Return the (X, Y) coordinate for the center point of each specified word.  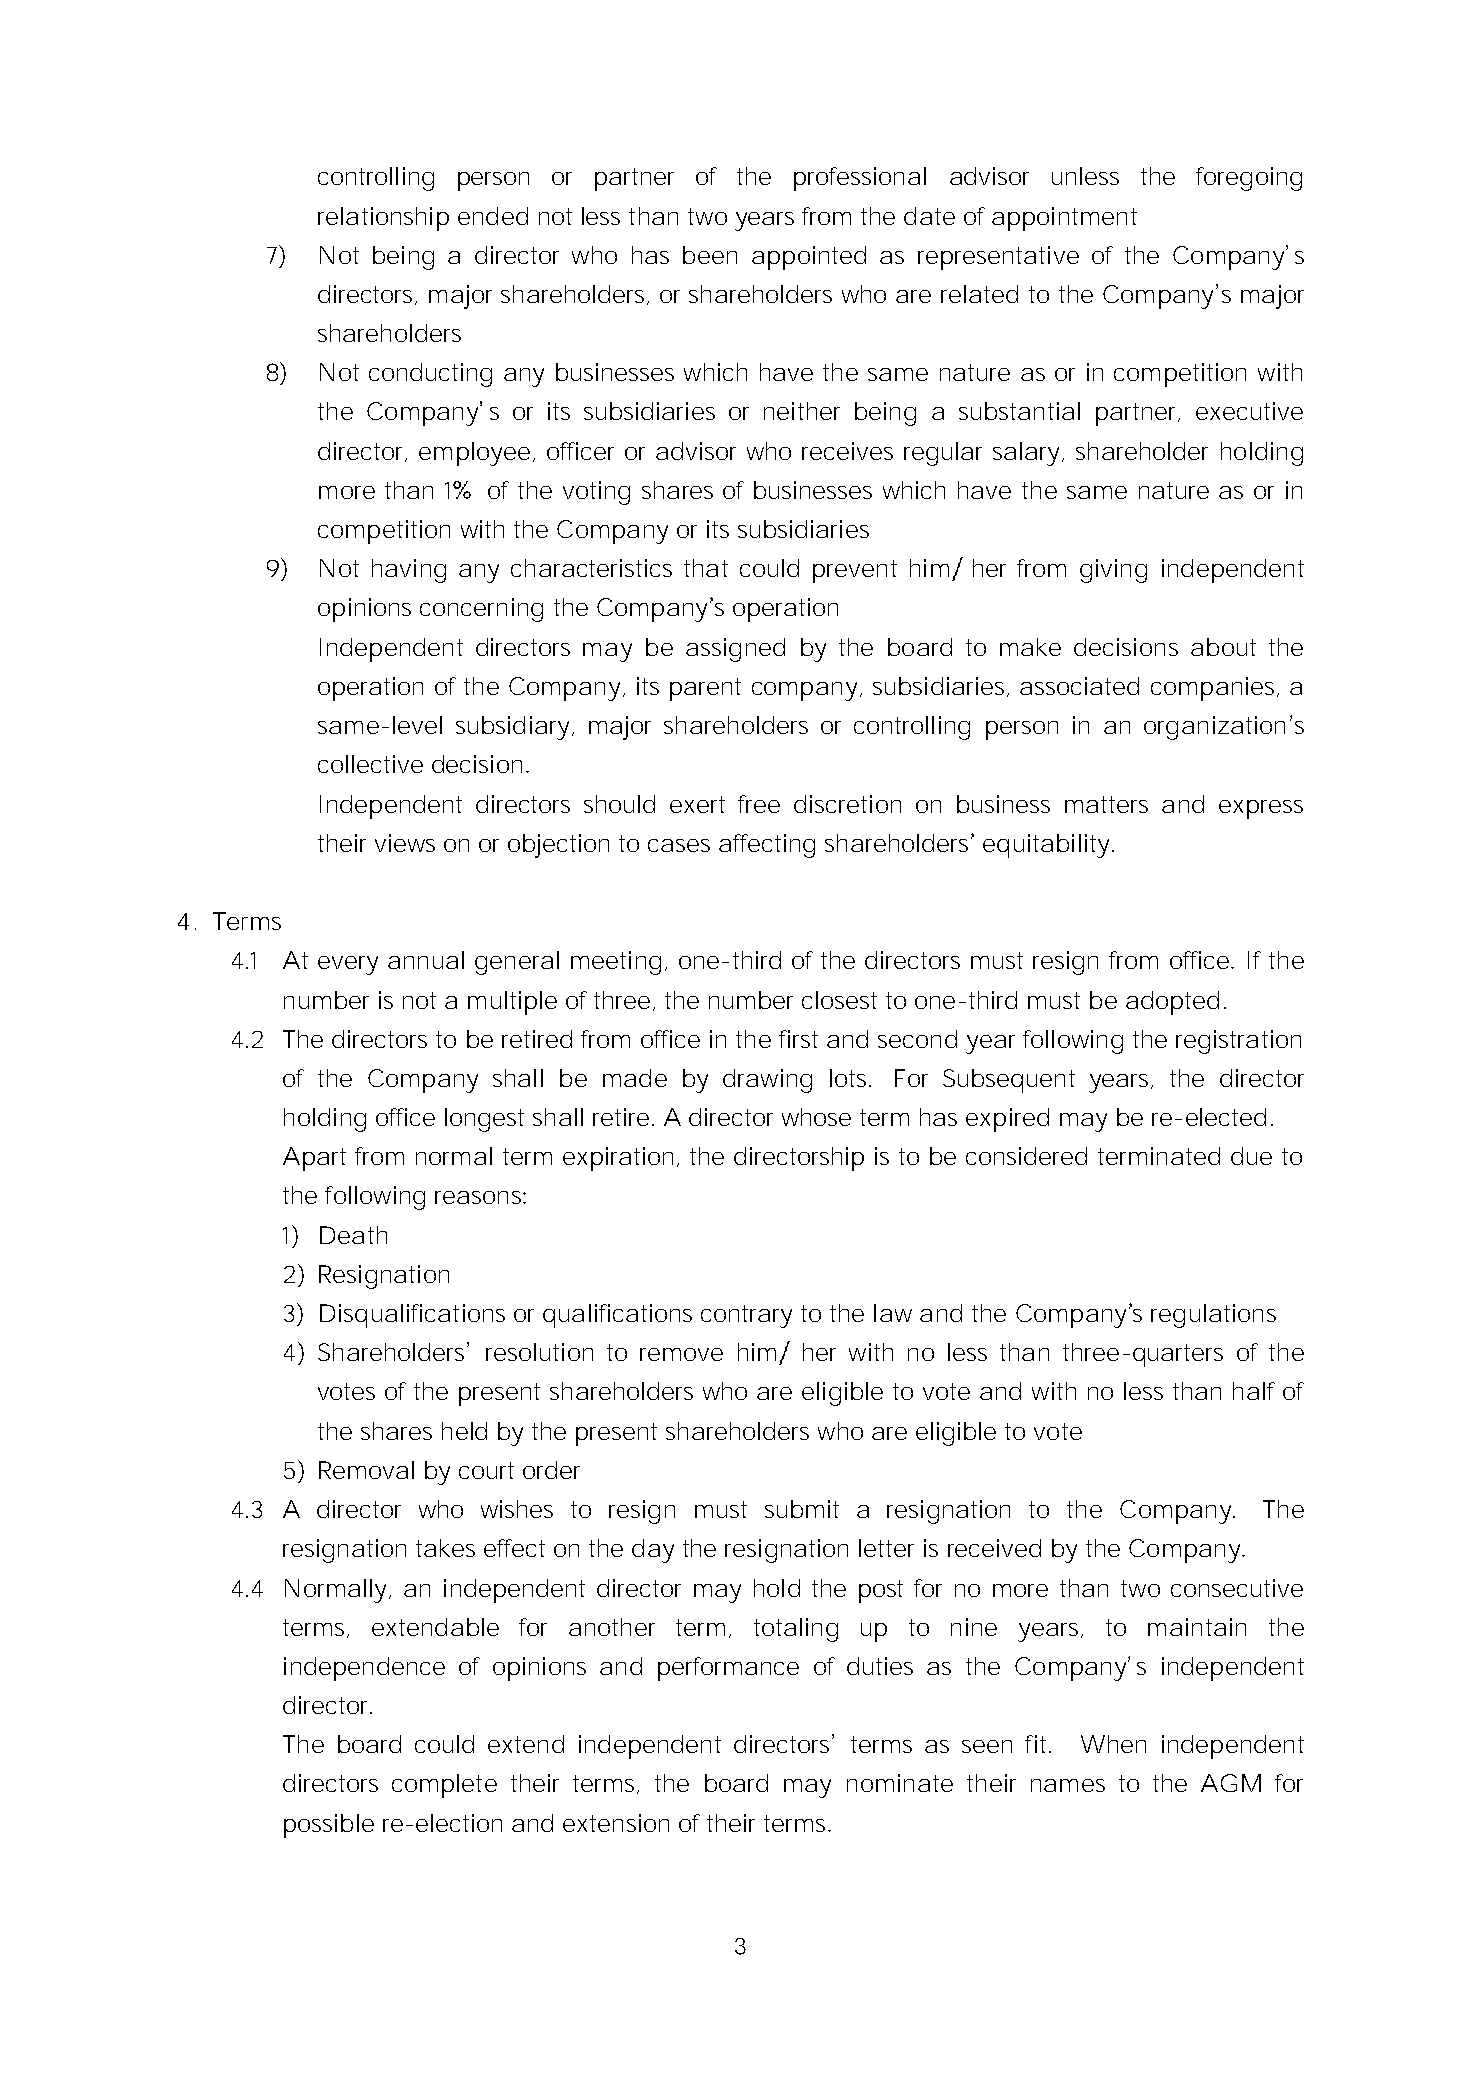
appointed (809, 258)
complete (444, 1786)
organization (1214, 728)
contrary (746, 1316)
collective (370, 764)
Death (353, 1235)
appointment (1064, 219)
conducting (430, 375)
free (759, 804)
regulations (1213, 1316)
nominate (900, 1783)
